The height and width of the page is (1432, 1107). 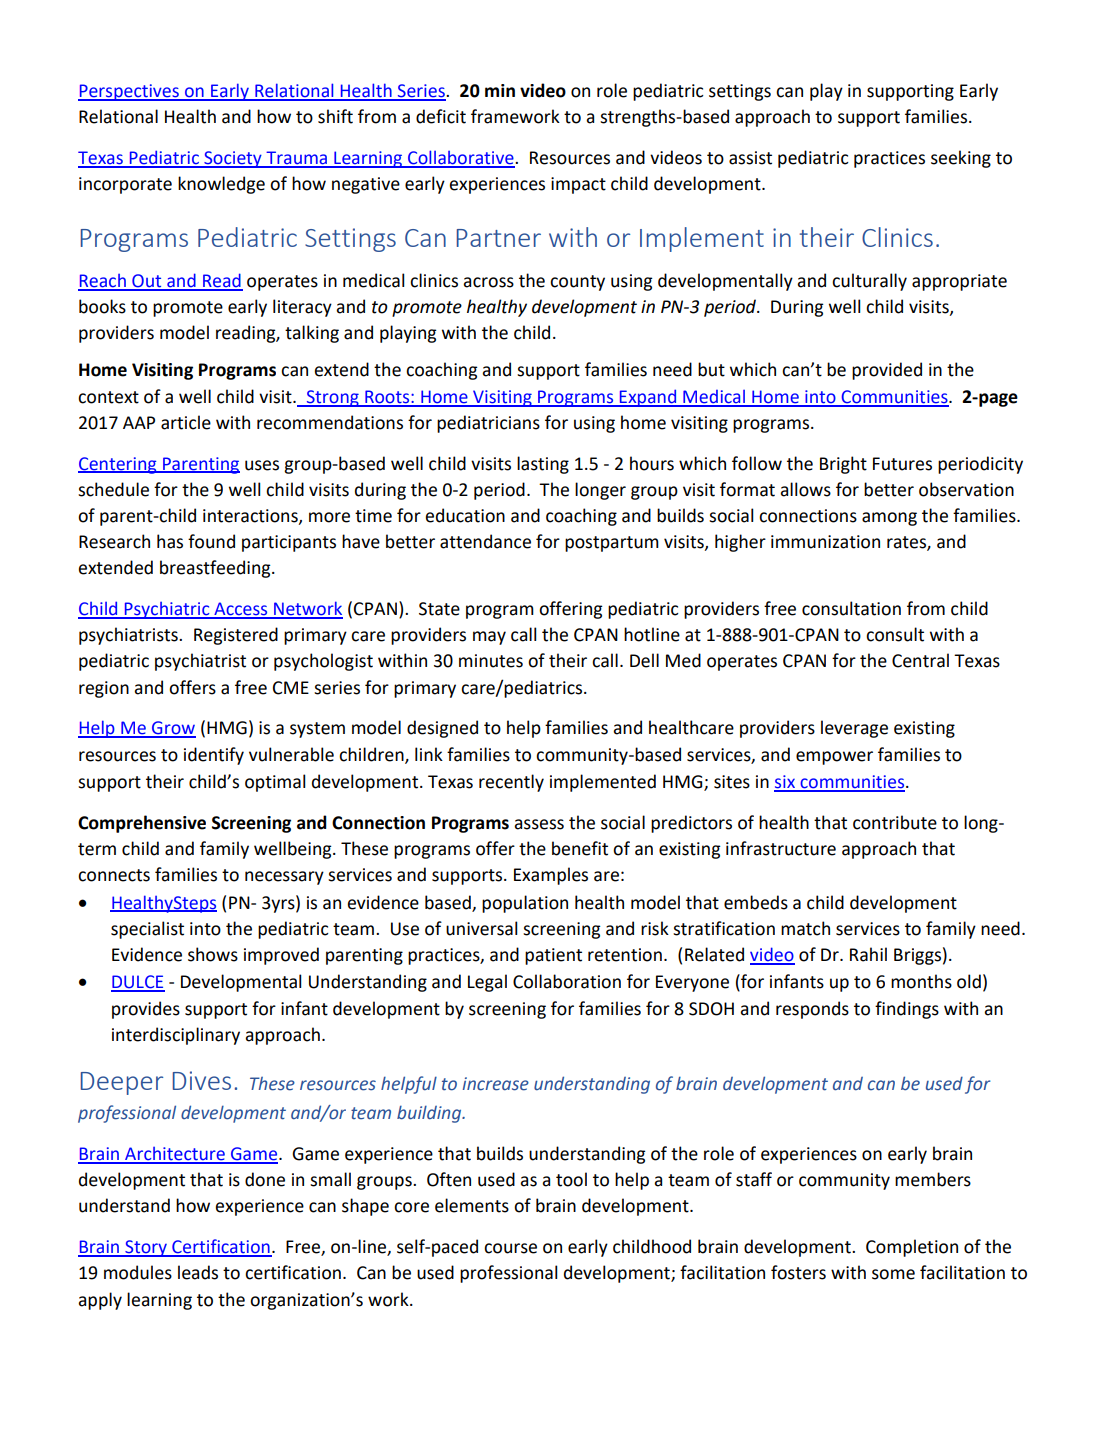 What do you see at coordinates (961, 159) in the page?
I see `seeking` at bounding box center [961, 159].
